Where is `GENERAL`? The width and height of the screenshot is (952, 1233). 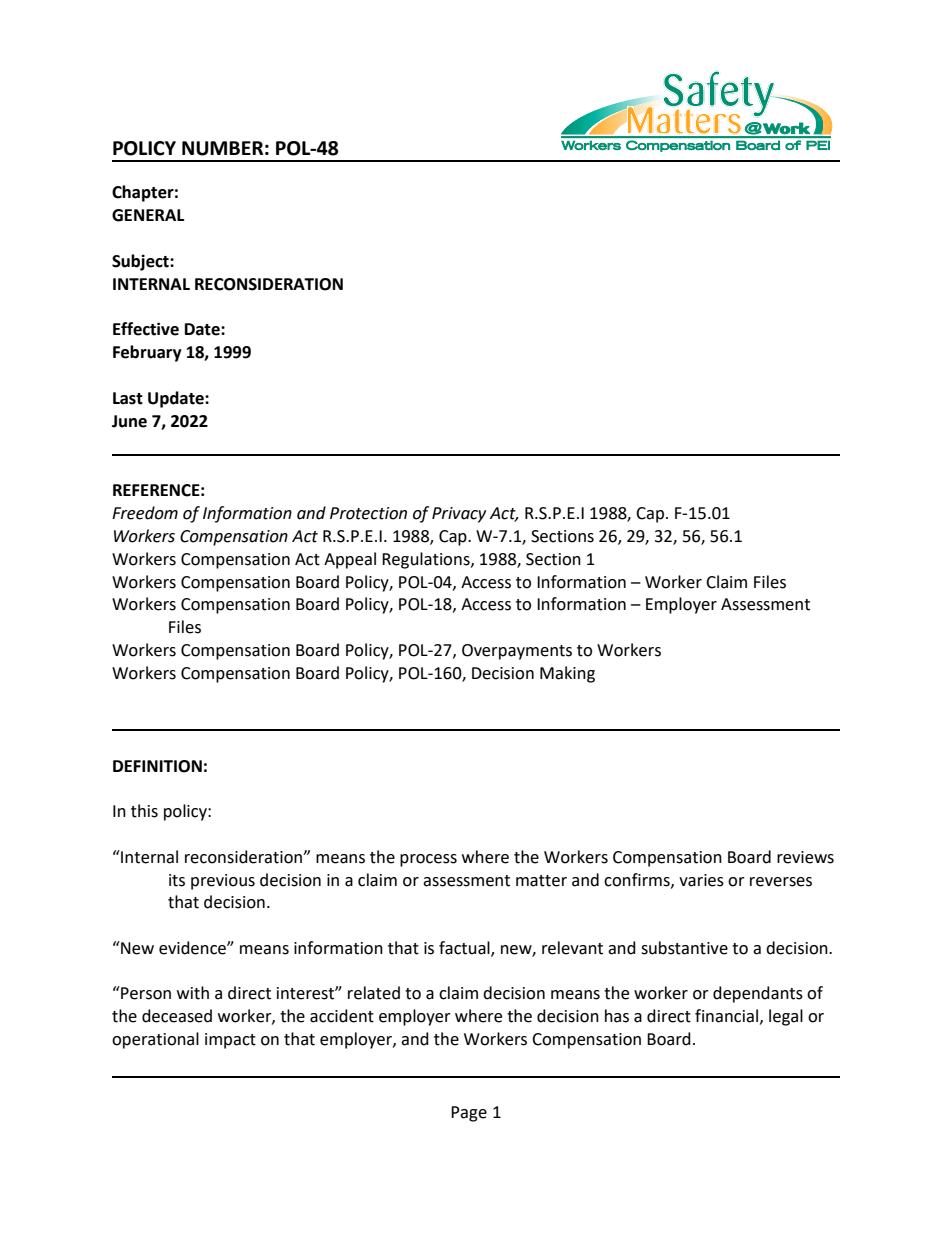 GENERAL is located at coordinates (148, 215).
